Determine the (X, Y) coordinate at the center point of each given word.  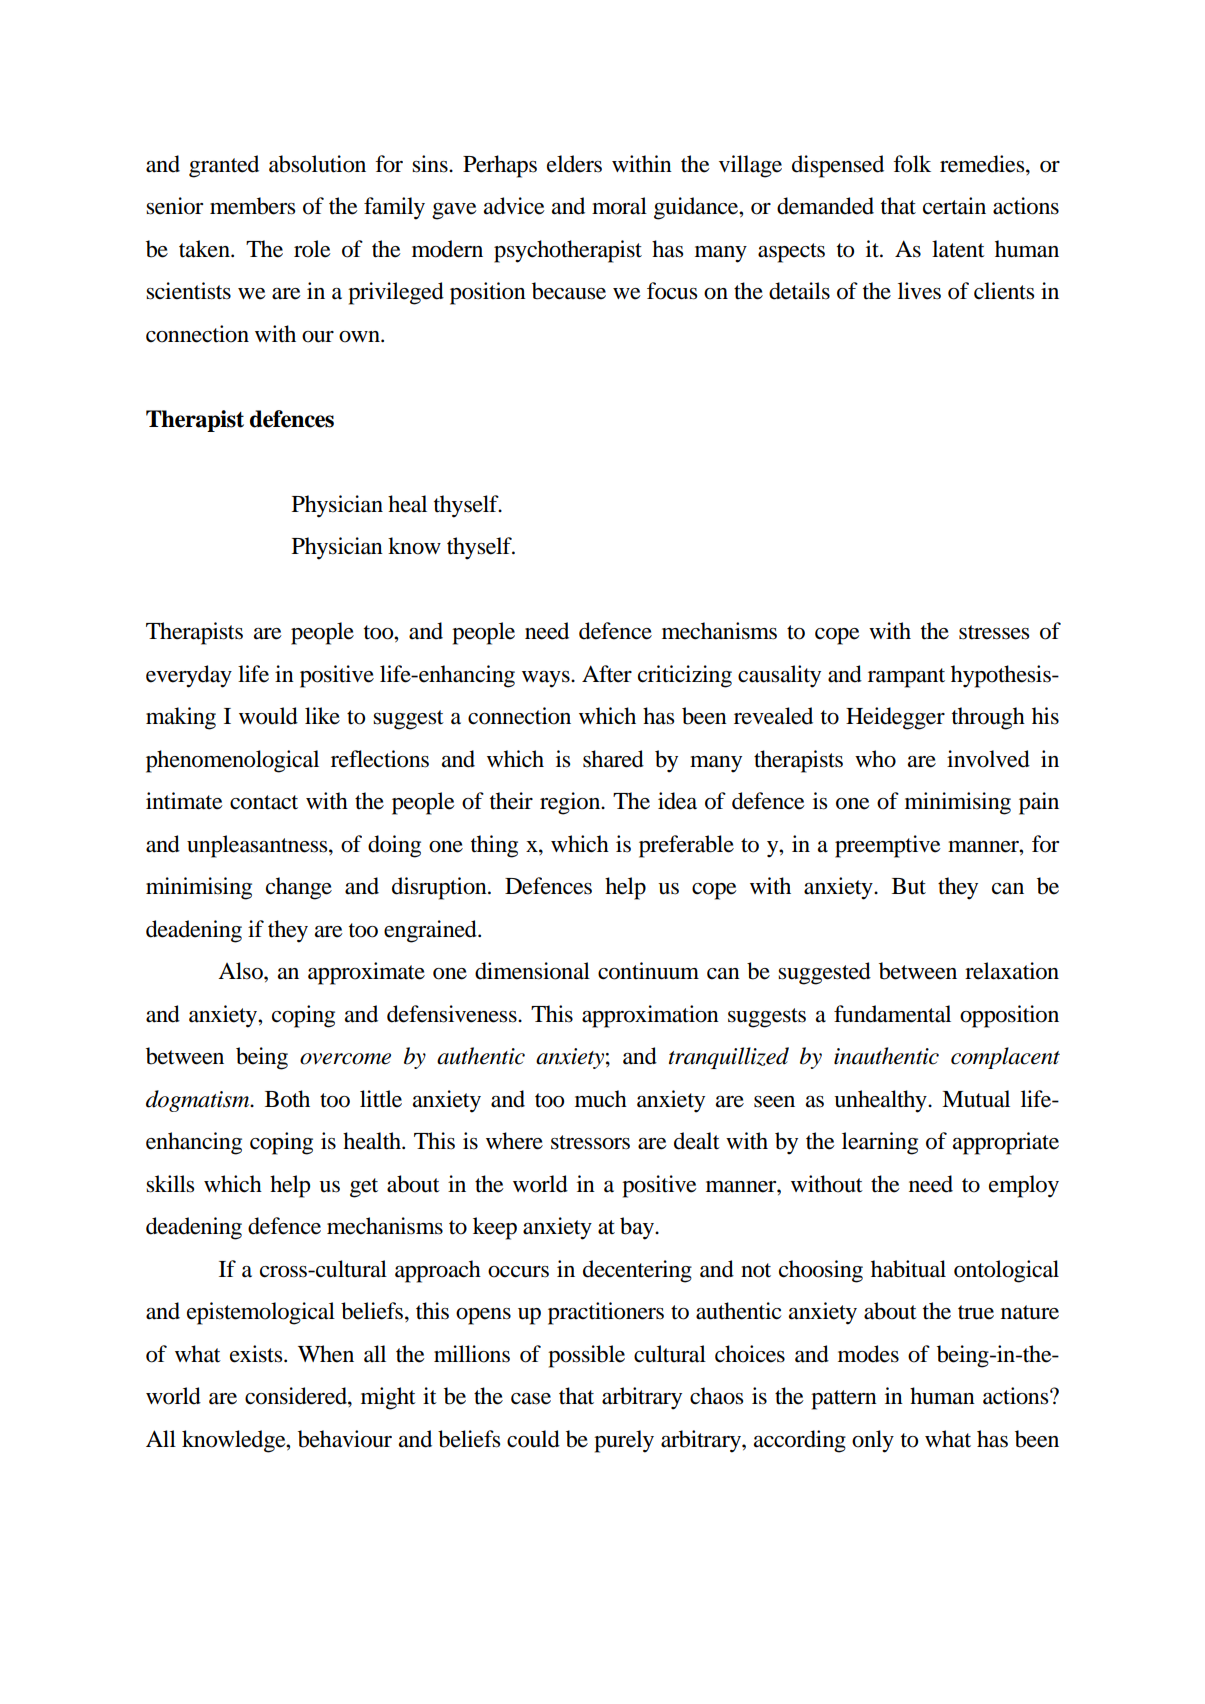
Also (241, 971)
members (252, 206)
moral (619, 206)
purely (624, 1441)
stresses (994, 632)
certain (954, 206)
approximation (650, 1016)
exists (257, 1354)
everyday (189, 676)
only (873, 1441)
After (607, 674)
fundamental (892, 1014)
